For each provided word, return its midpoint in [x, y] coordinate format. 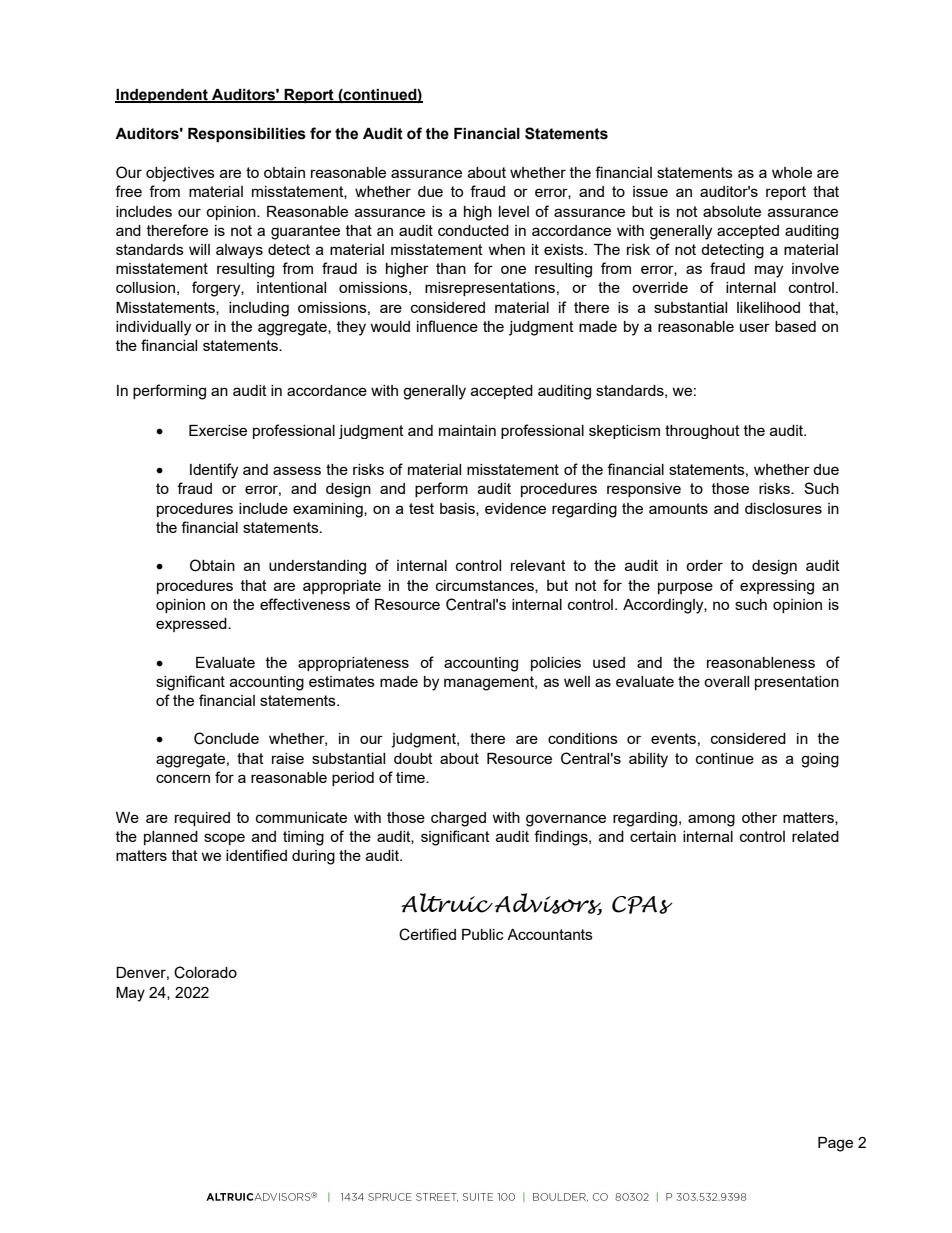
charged [458, 819]
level [514, 211]
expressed [192, 625]
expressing [777, 587]
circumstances [486, 586]
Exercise [218, 430]
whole [792, 172]
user [755, 327]
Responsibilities [247, 135]
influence [447, 326]
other [759, 817]
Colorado [205, 972]
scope [224, 839]
